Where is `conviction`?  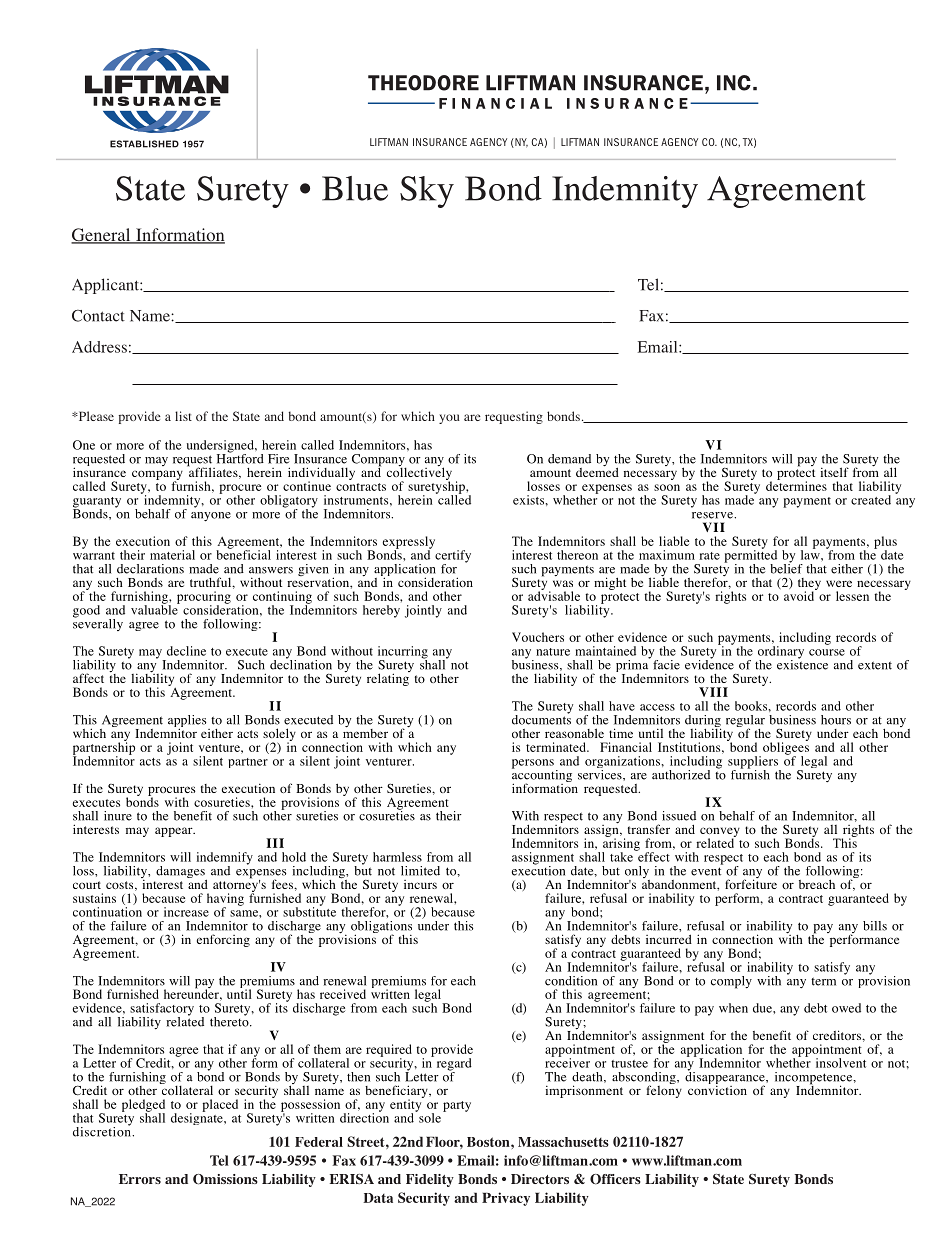
conviction is located at coordinates (717, 1089).
